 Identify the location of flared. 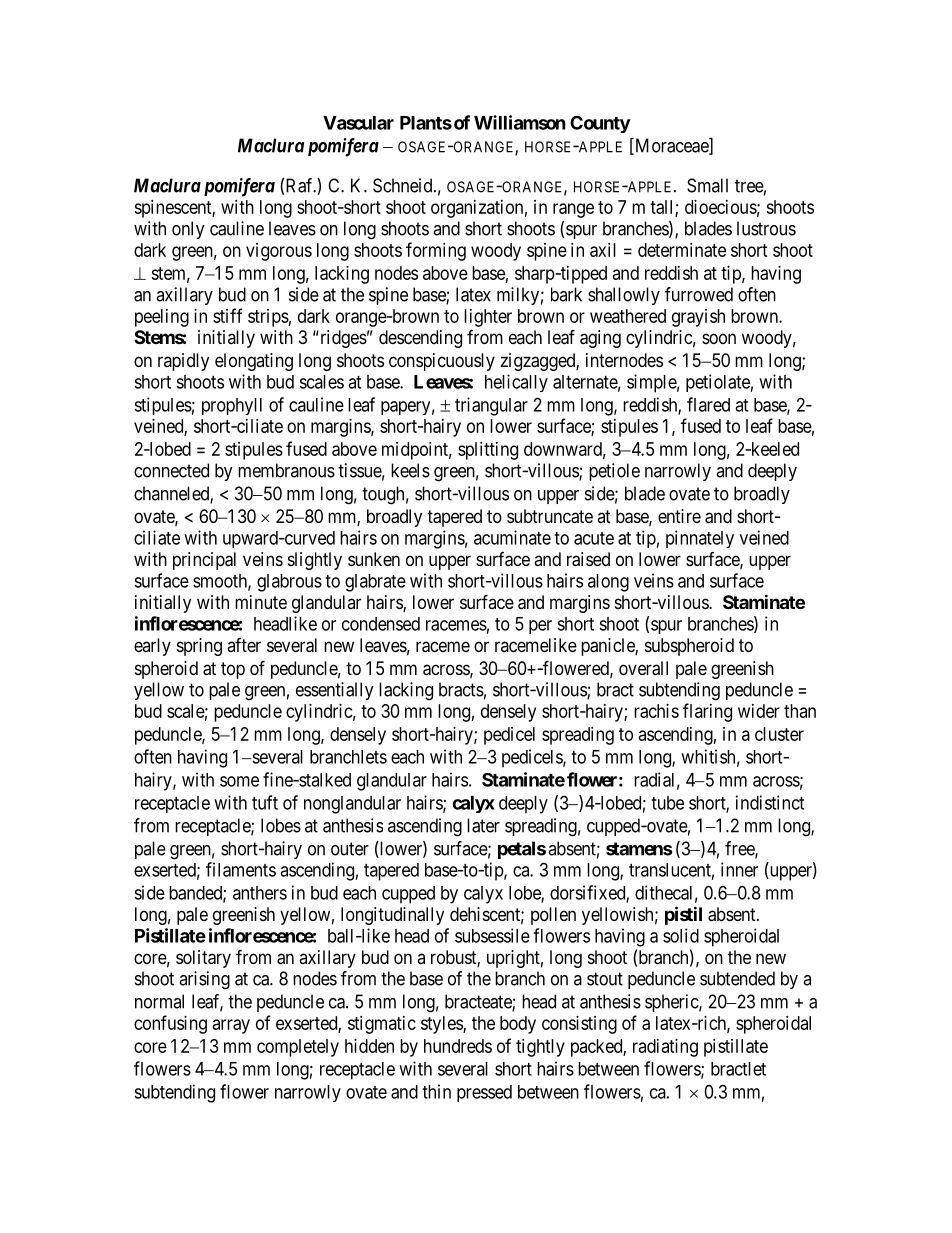
(708, 404).
